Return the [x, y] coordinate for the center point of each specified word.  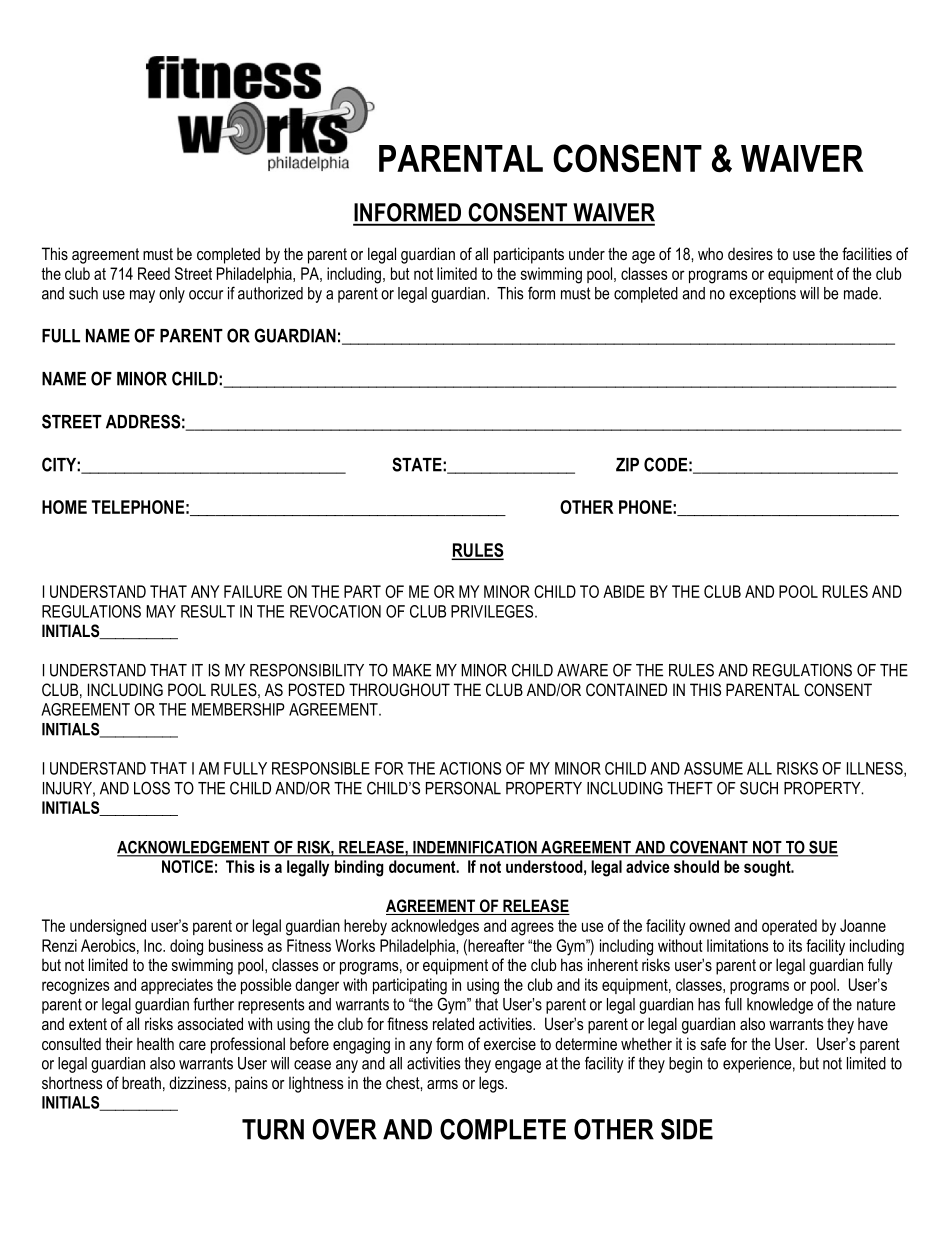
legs [492, 1084]
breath [141, 1082]
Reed [154, 273]
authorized [270, 293]
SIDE [687, 1129]
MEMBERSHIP [238, 709]
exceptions [762, 295]
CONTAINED [626, 689]
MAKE [412, 670]
